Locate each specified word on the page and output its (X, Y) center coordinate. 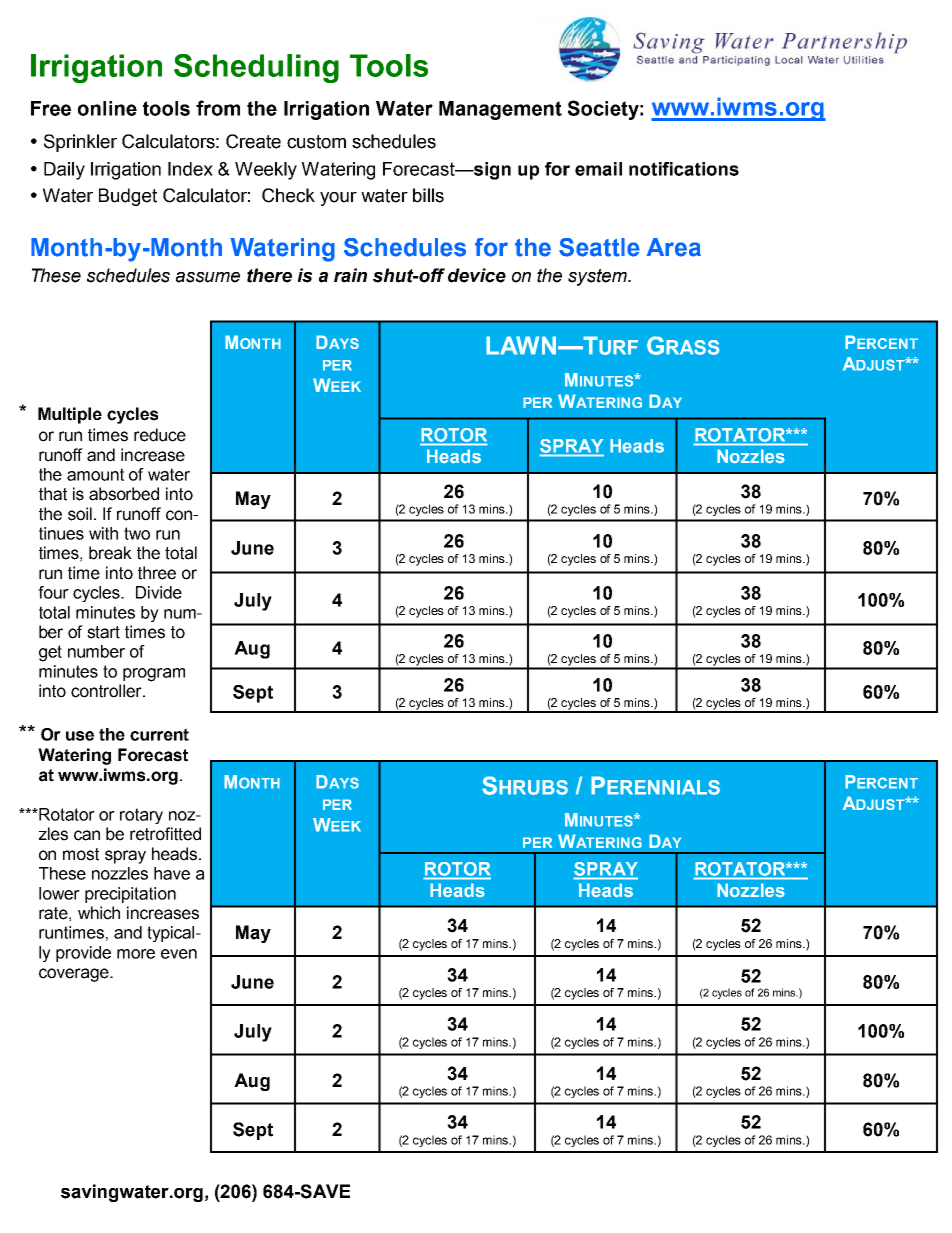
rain (350, 275)
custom (316, 142)
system (598, 277)
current (159, 734)
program (154, 675)
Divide (159, 592)
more (136, 954)
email (598, 169)
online (107, 108)
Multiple (70, 415)
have (172, 873)
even (179, 954)
